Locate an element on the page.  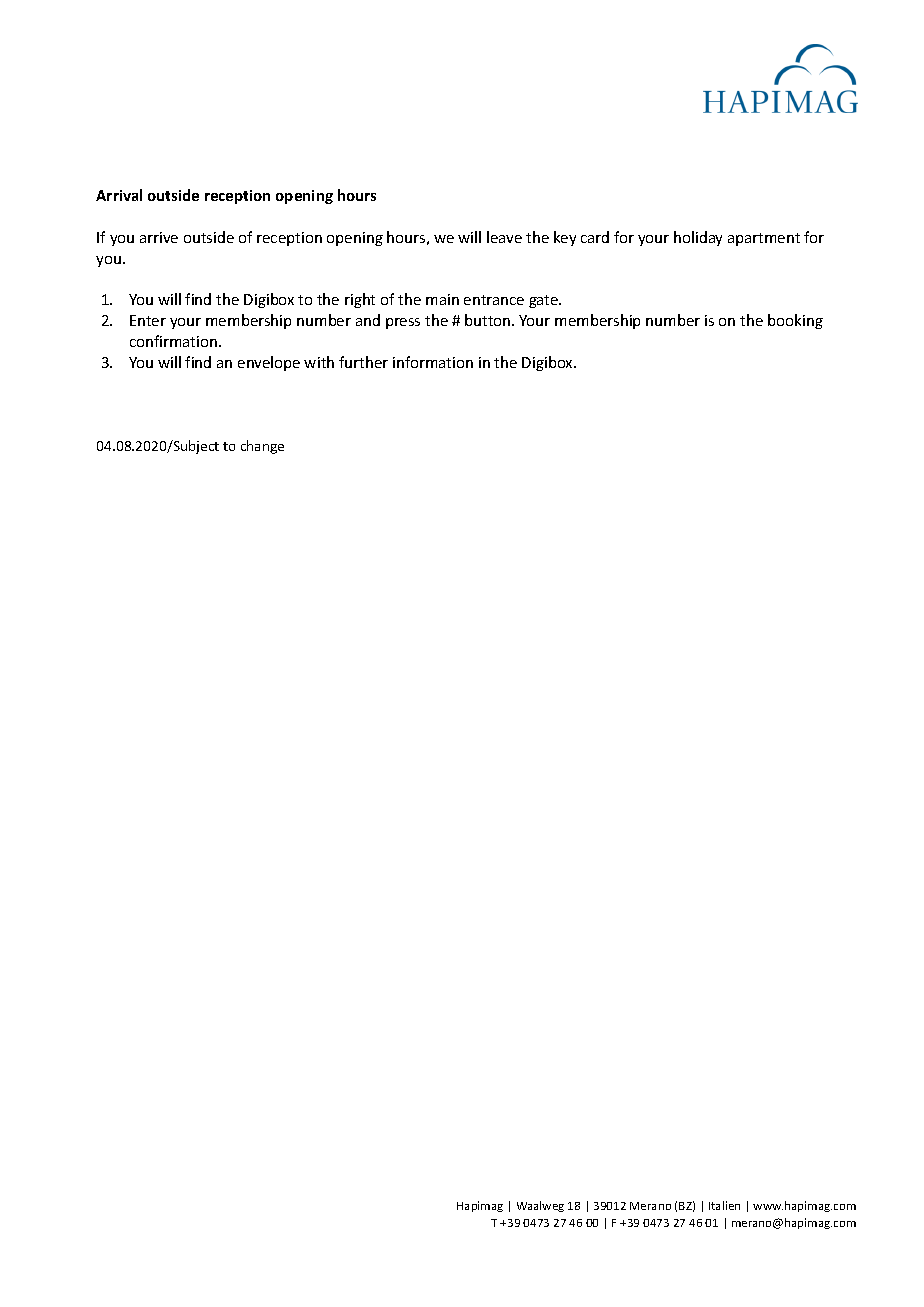
with is located at coordinates (319, 362).
